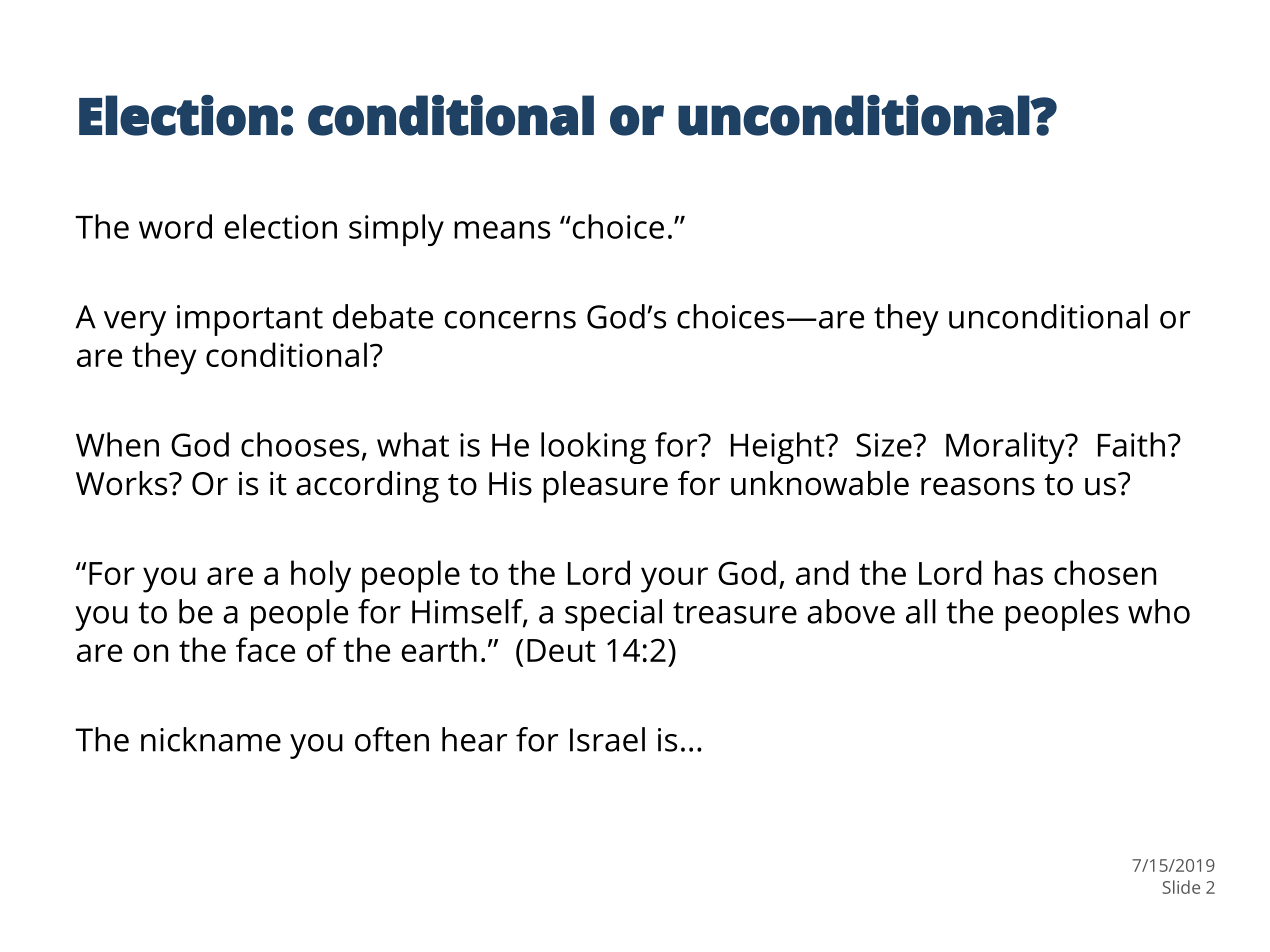  I want to click on looking, so click(593, 448).
